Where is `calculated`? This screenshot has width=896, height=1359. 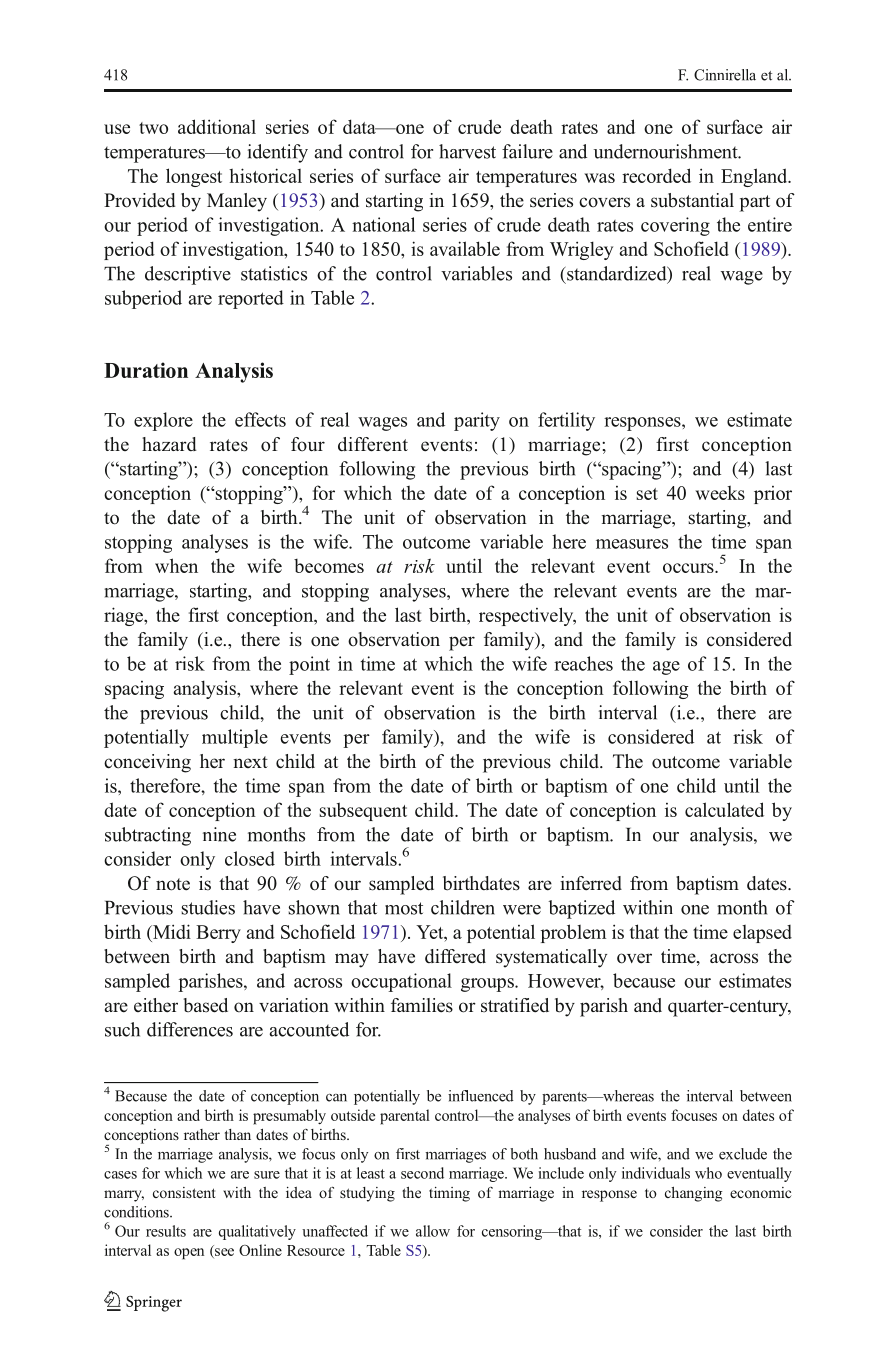
calculated is located at coordinates (724, 809).
